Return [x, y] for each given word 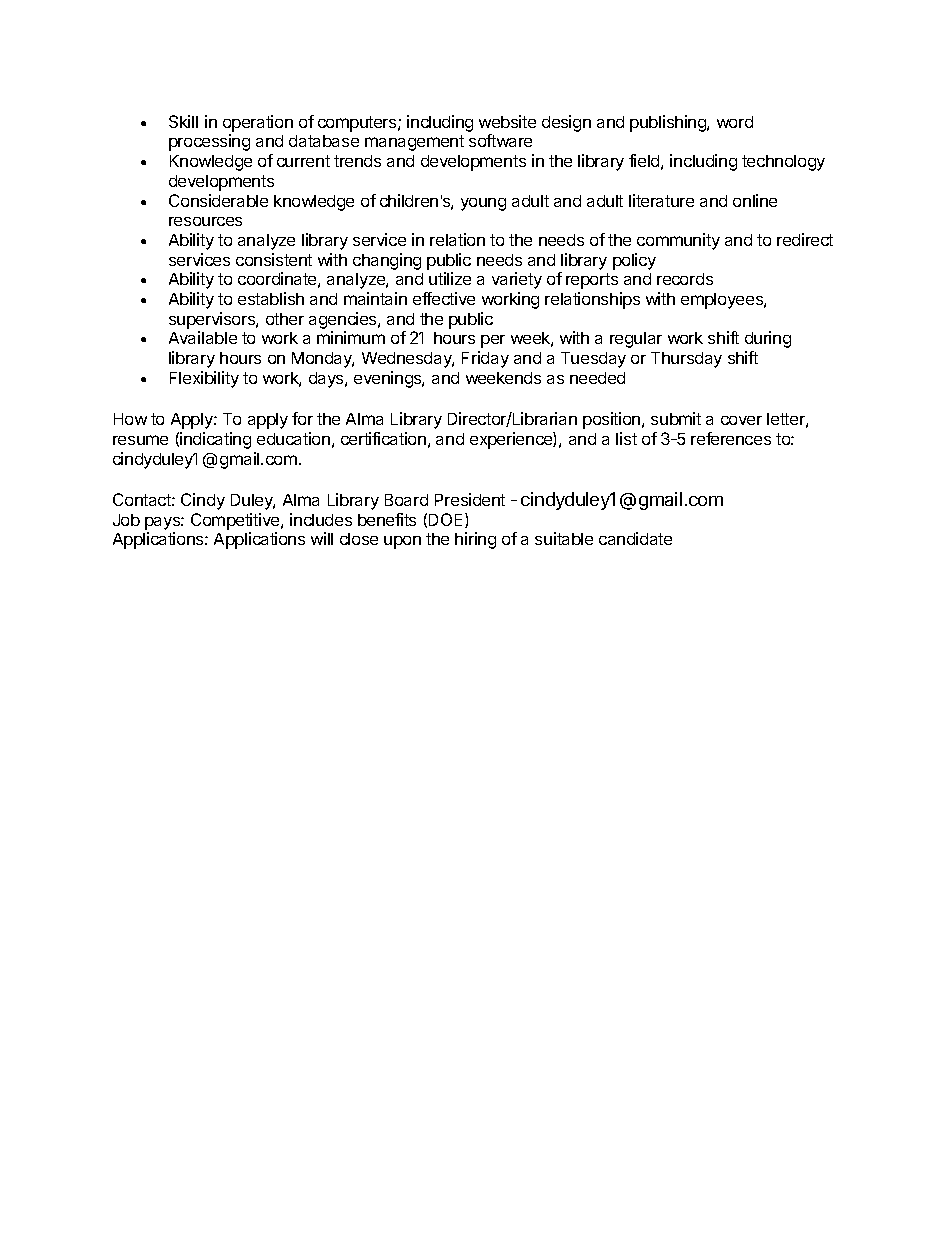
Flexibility [204, 379]
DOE [447, 520]
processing [209, 142]
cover [741, 420]
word [735, 122]
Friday [485, 359]
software [500, 140]
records [685, 279]
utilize [450, 278]
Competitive [236, 521]
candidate [635, 538]
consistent [274, 259]
